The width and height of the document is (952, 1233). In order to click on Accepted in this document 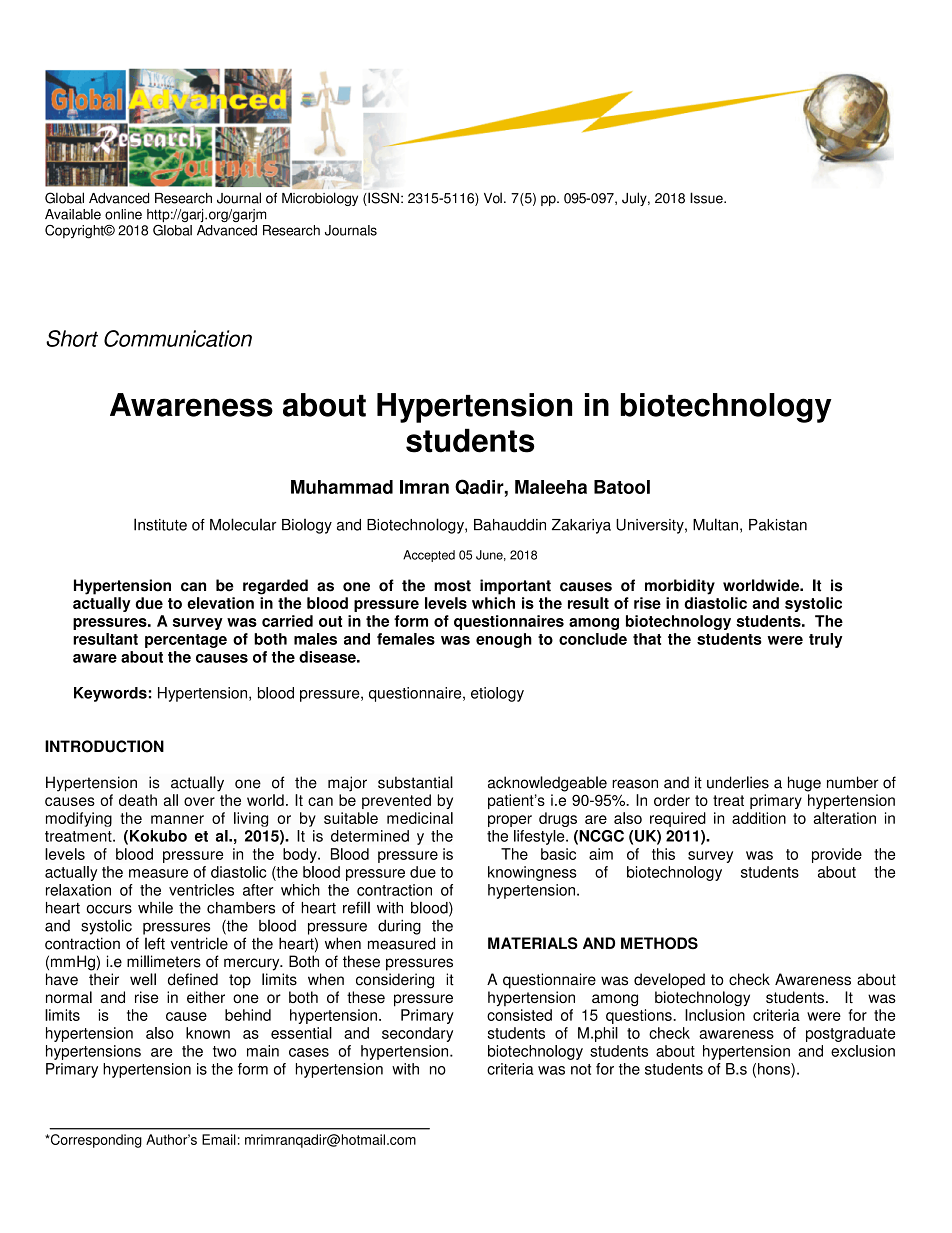, I will do `click(429, 556)`.
